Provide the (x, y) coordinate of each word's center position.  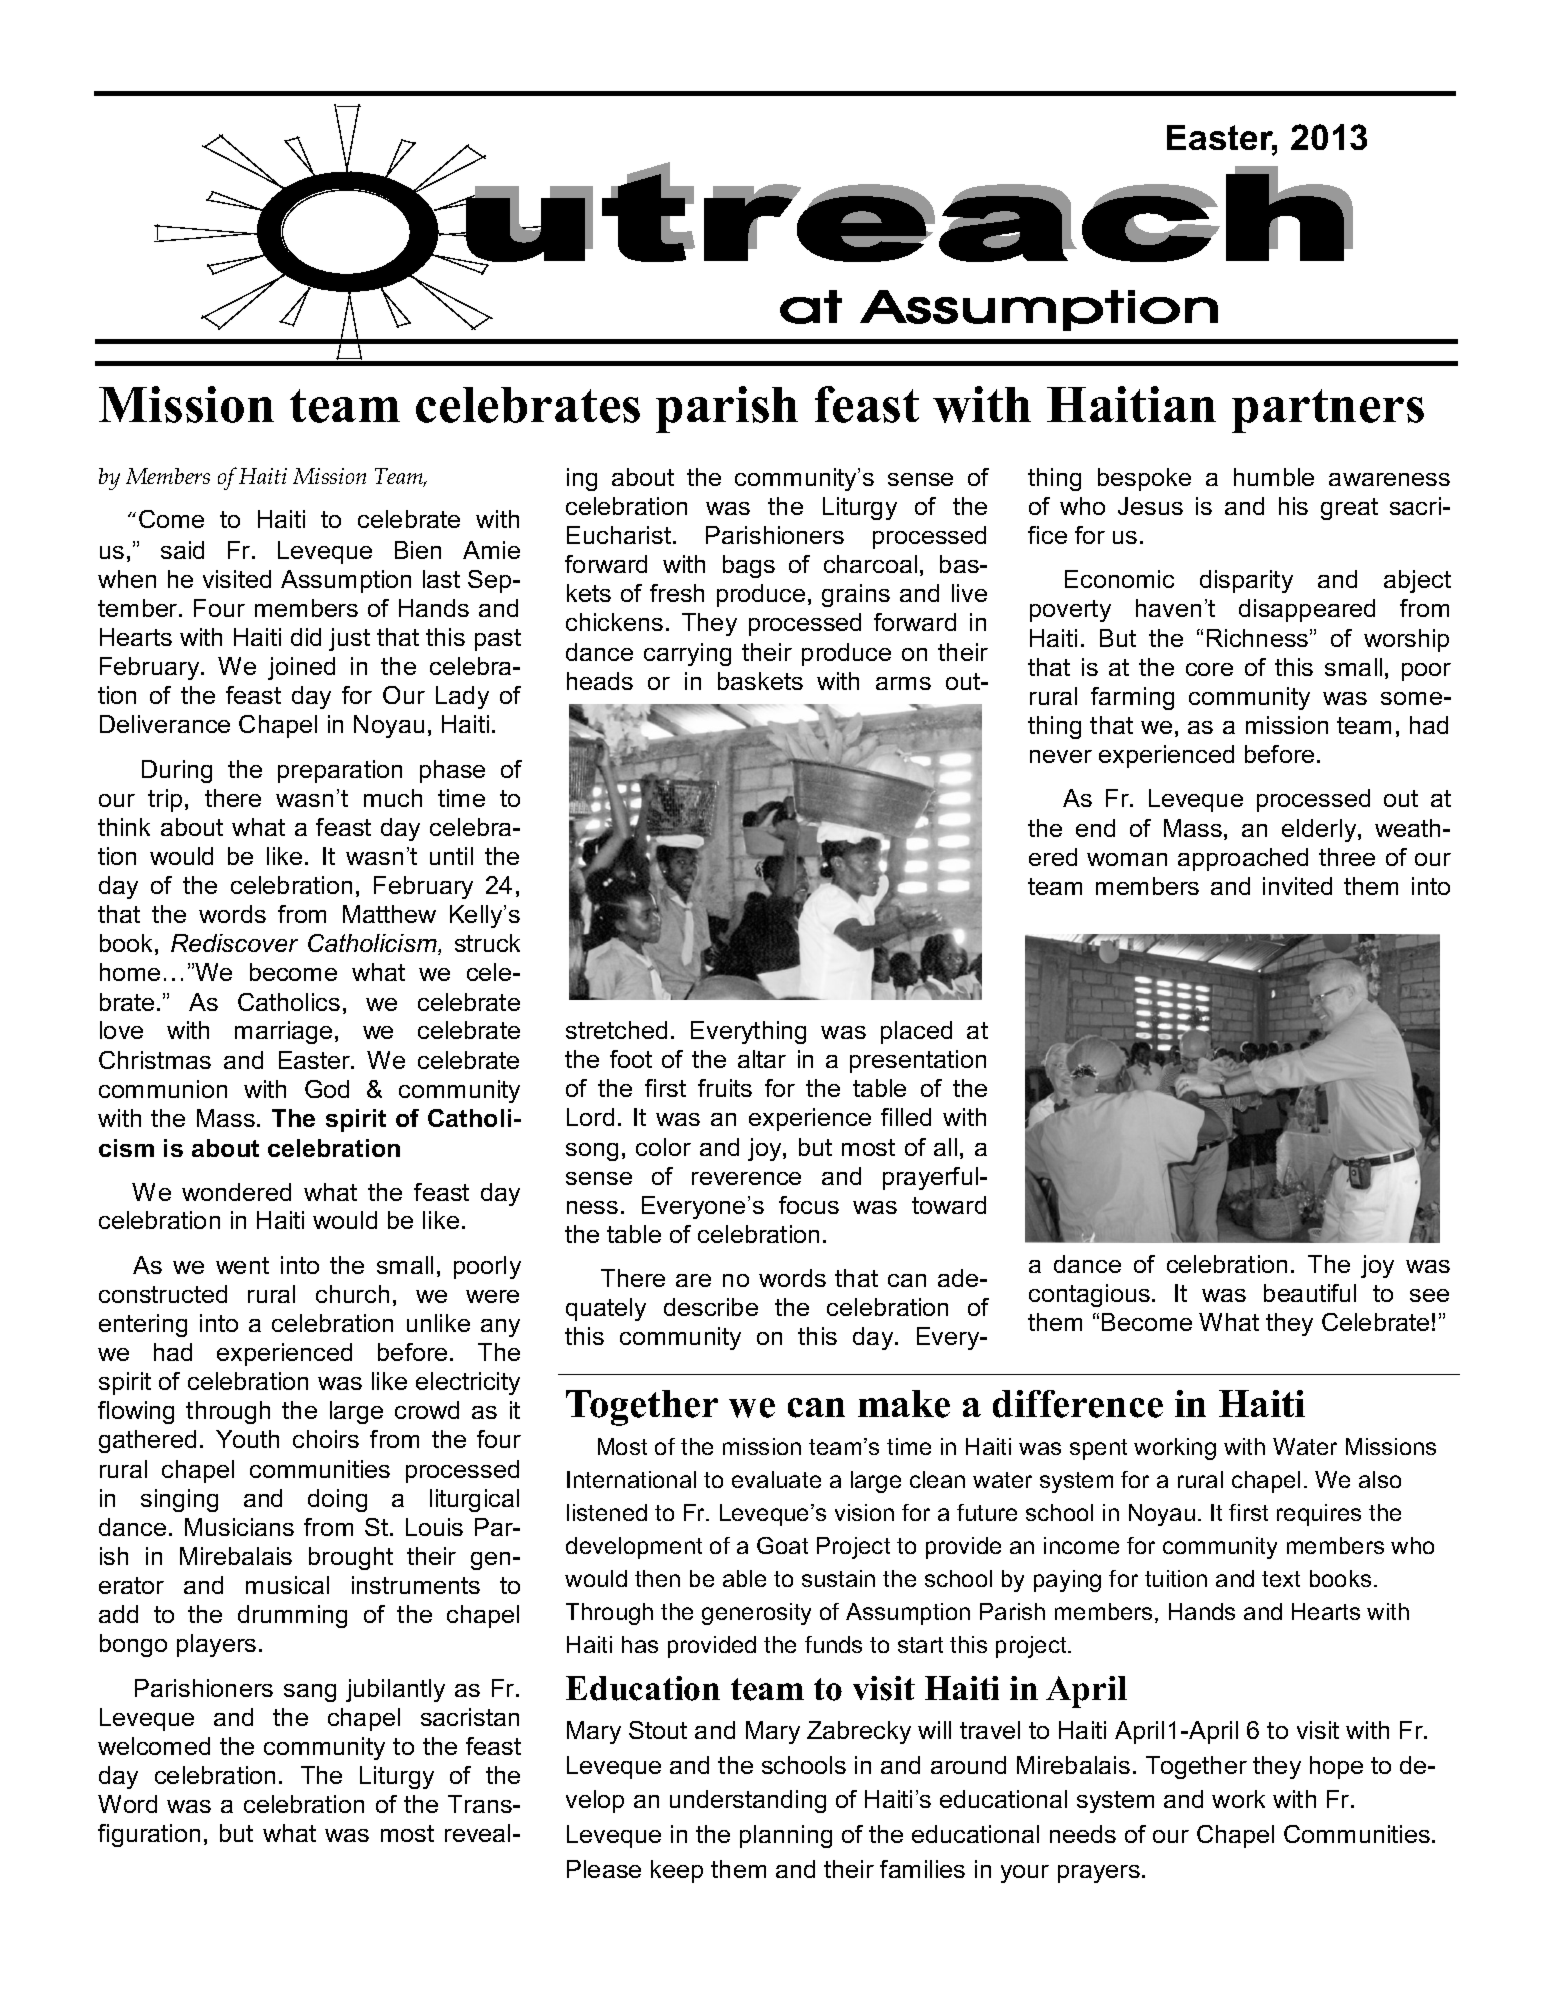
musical (287, 1585)
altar (762, 1059)
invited (1297, 886)
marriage (283, 1032)
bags (749, 566)
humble (1274, 477)
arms (903, 683)
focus (809, 1205)
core (1209, 669)
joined (301, 668)
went (242, 1265)
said (182, 550)
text (1281, 1579)
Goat (782, 1545)
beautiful (1310, 1293)
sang (310, 1693)
